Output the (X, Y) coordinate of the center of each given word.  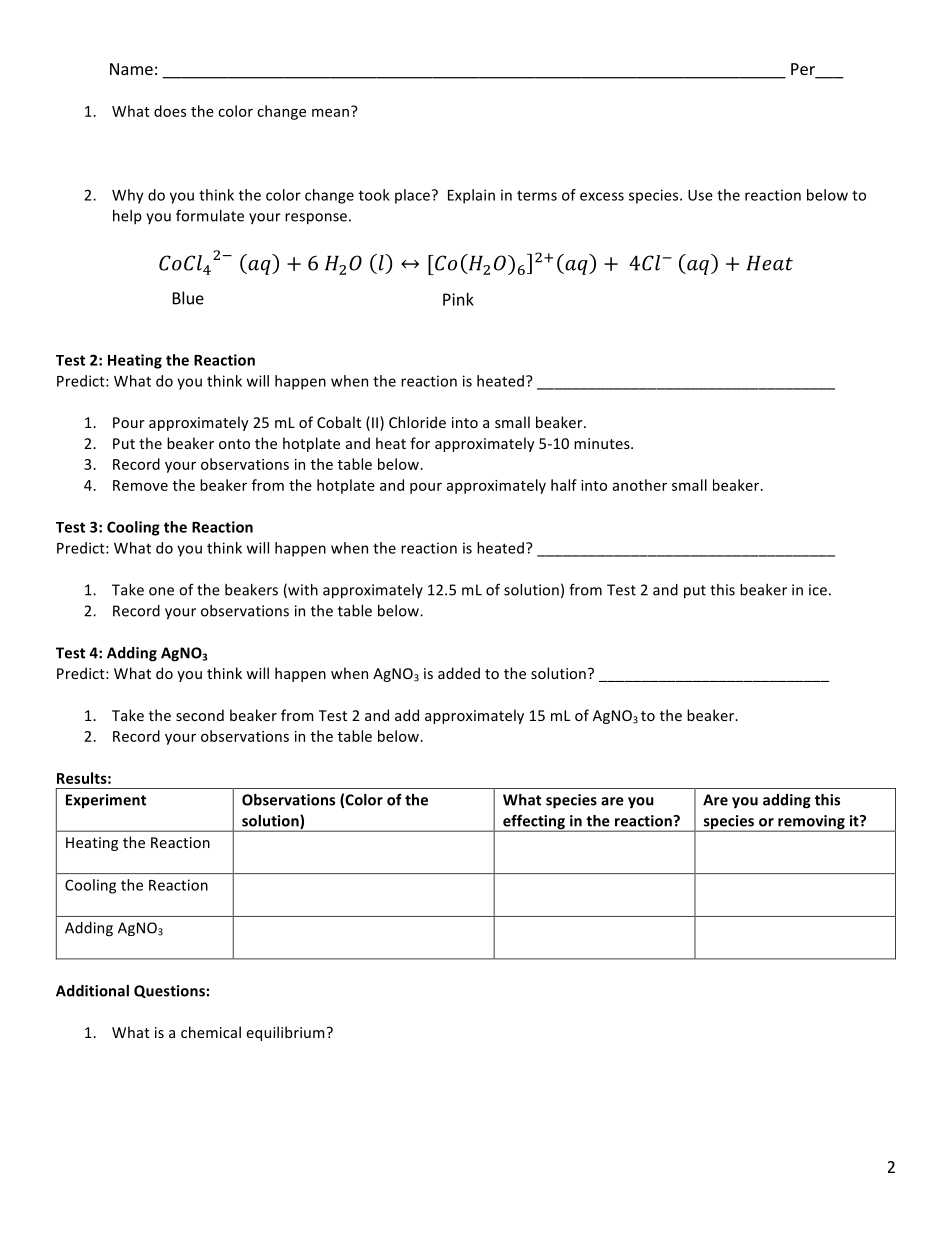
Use (700, 195)
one (161, 591)
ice (818, 590)
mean (330, 113)
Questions (169, 991)
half (564, 485)
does (170, 111)
